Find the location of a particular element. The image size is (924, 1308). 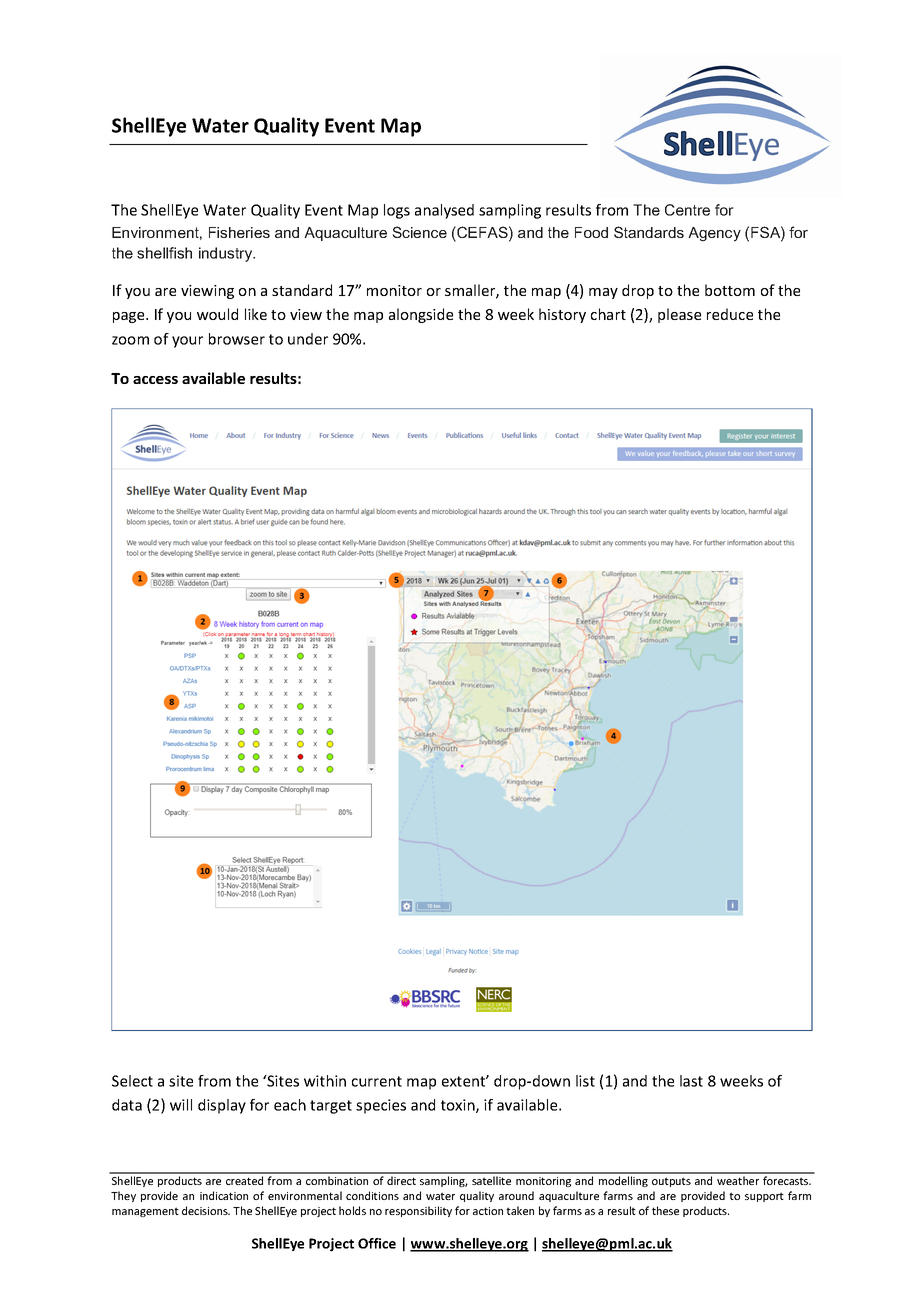

last is located at coordinates (691, 1081).
